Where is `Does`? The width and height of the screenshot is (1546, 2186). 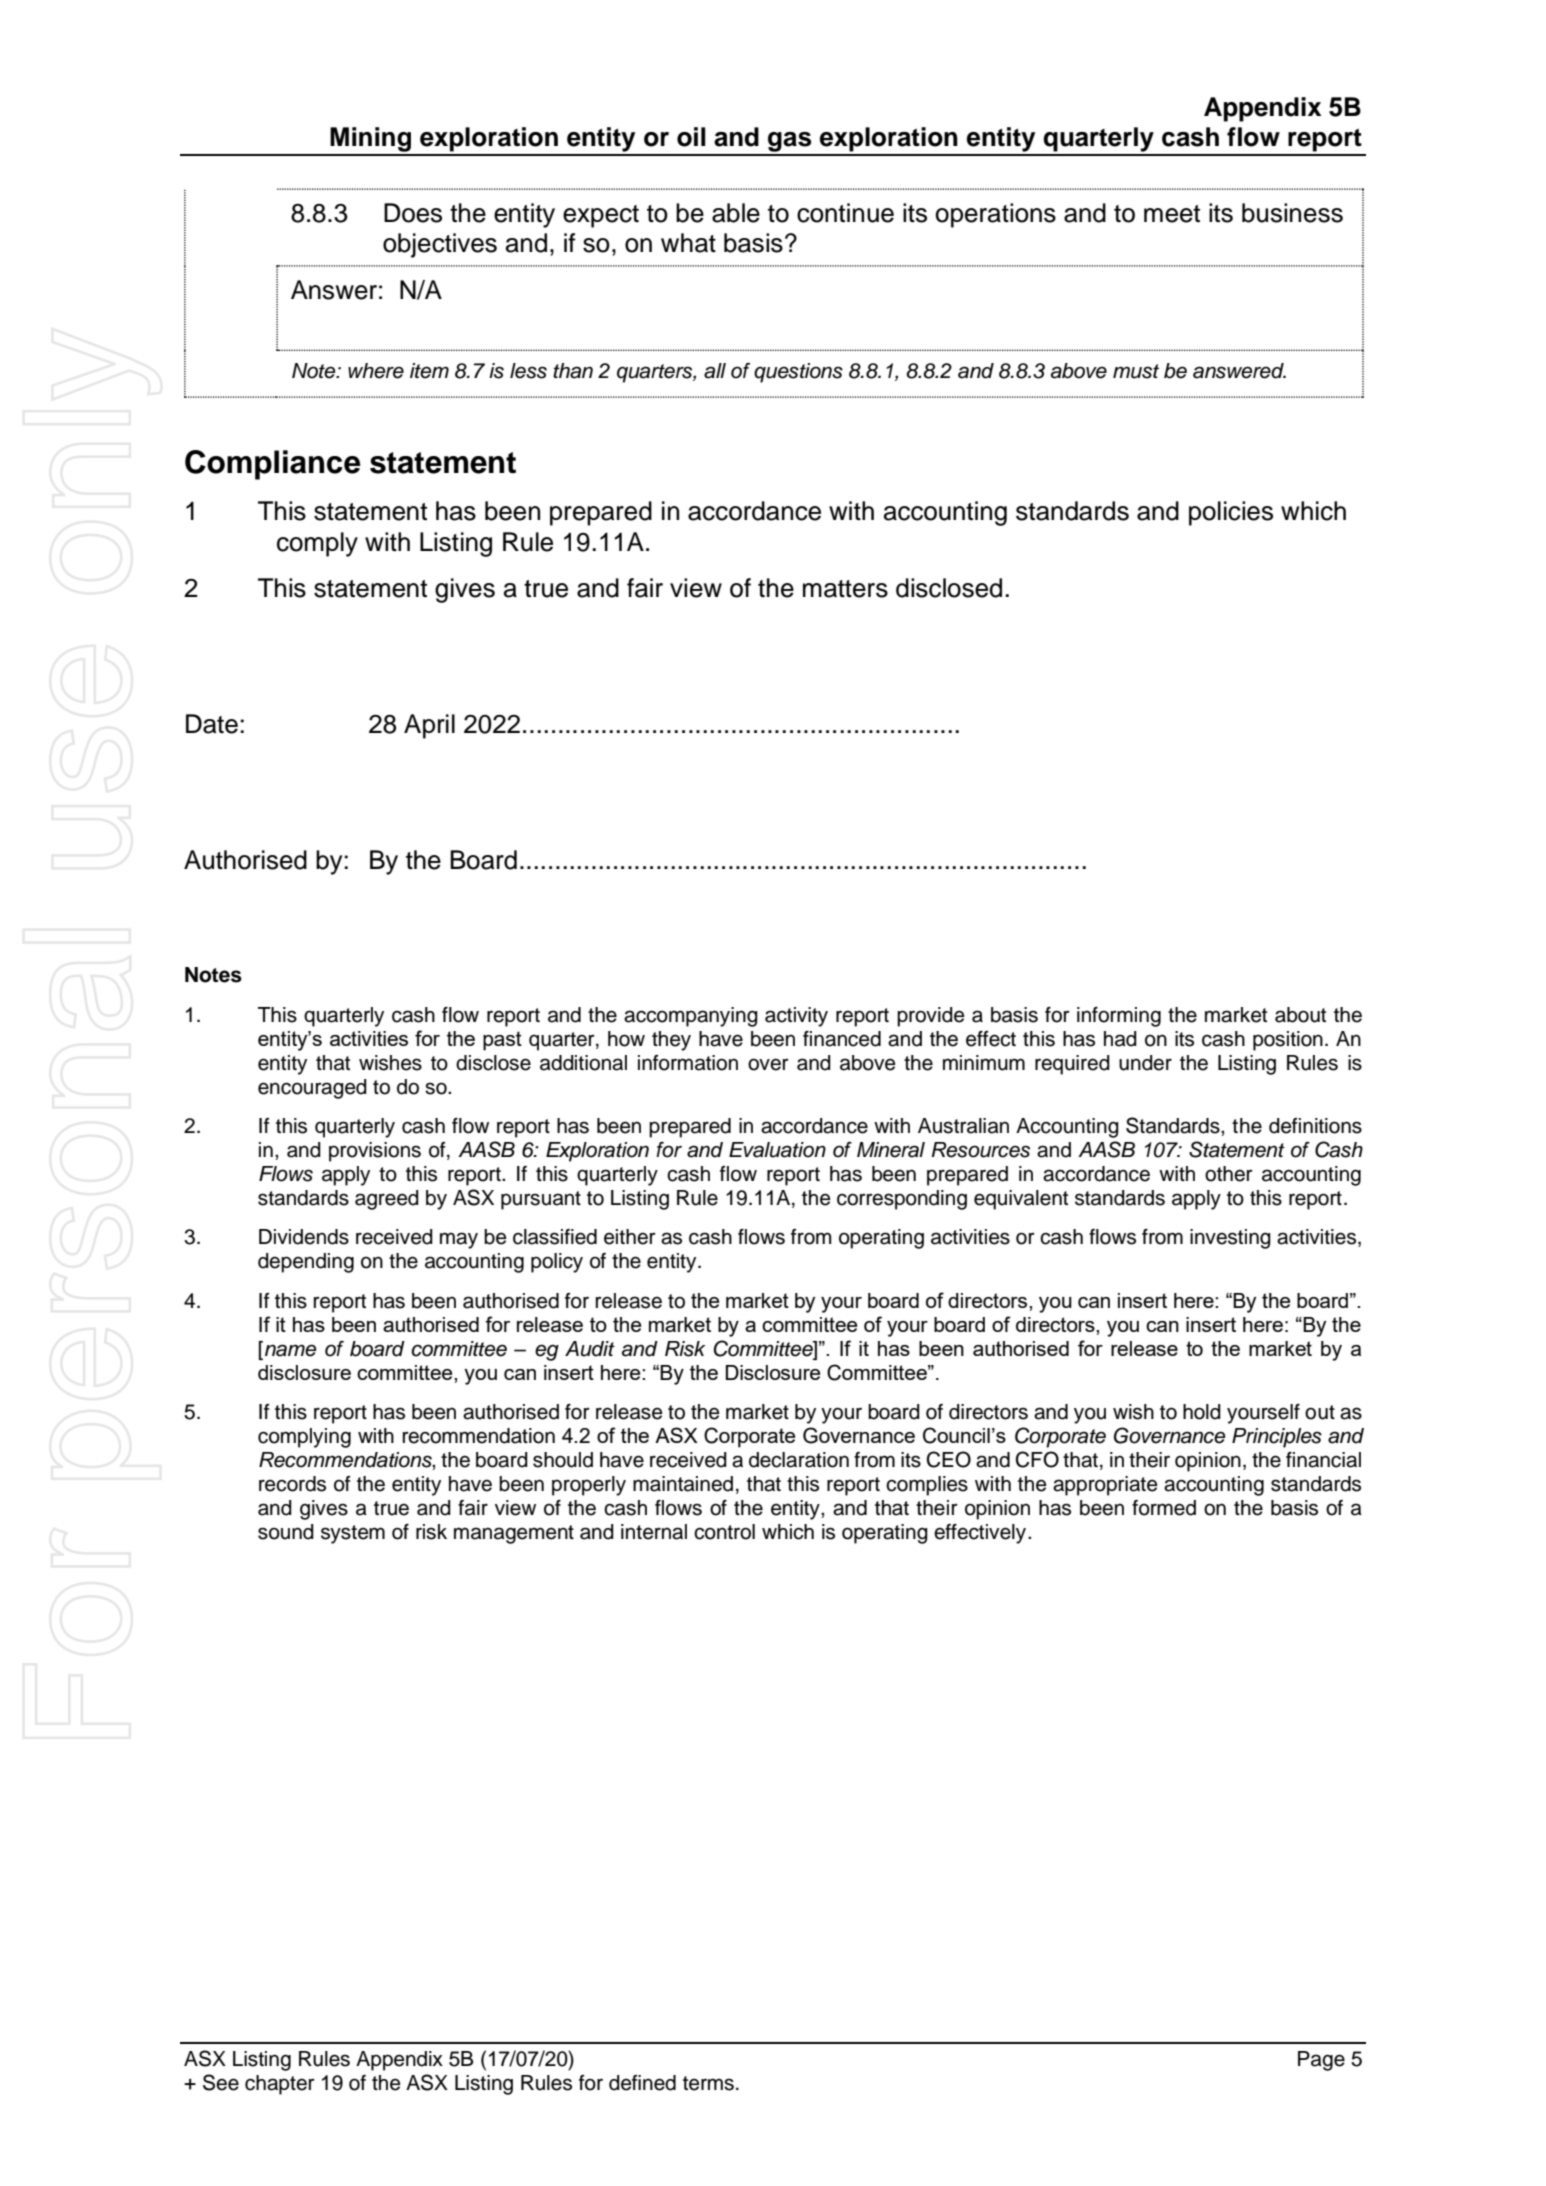 Does is located at coordinates (413, 213).
